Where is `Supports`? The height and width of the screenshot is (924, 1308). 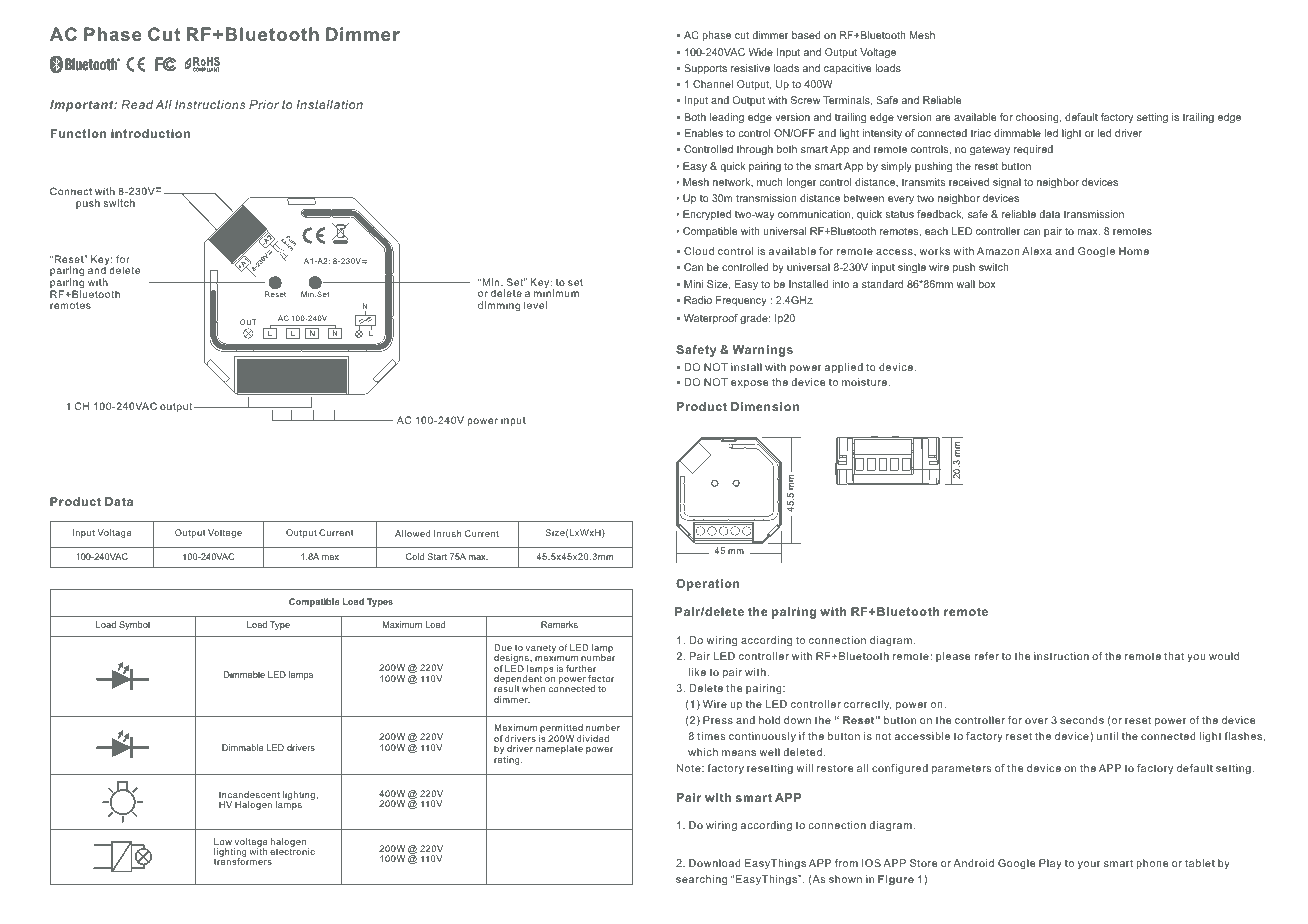 Supports is located at coordinates (705, 69).
